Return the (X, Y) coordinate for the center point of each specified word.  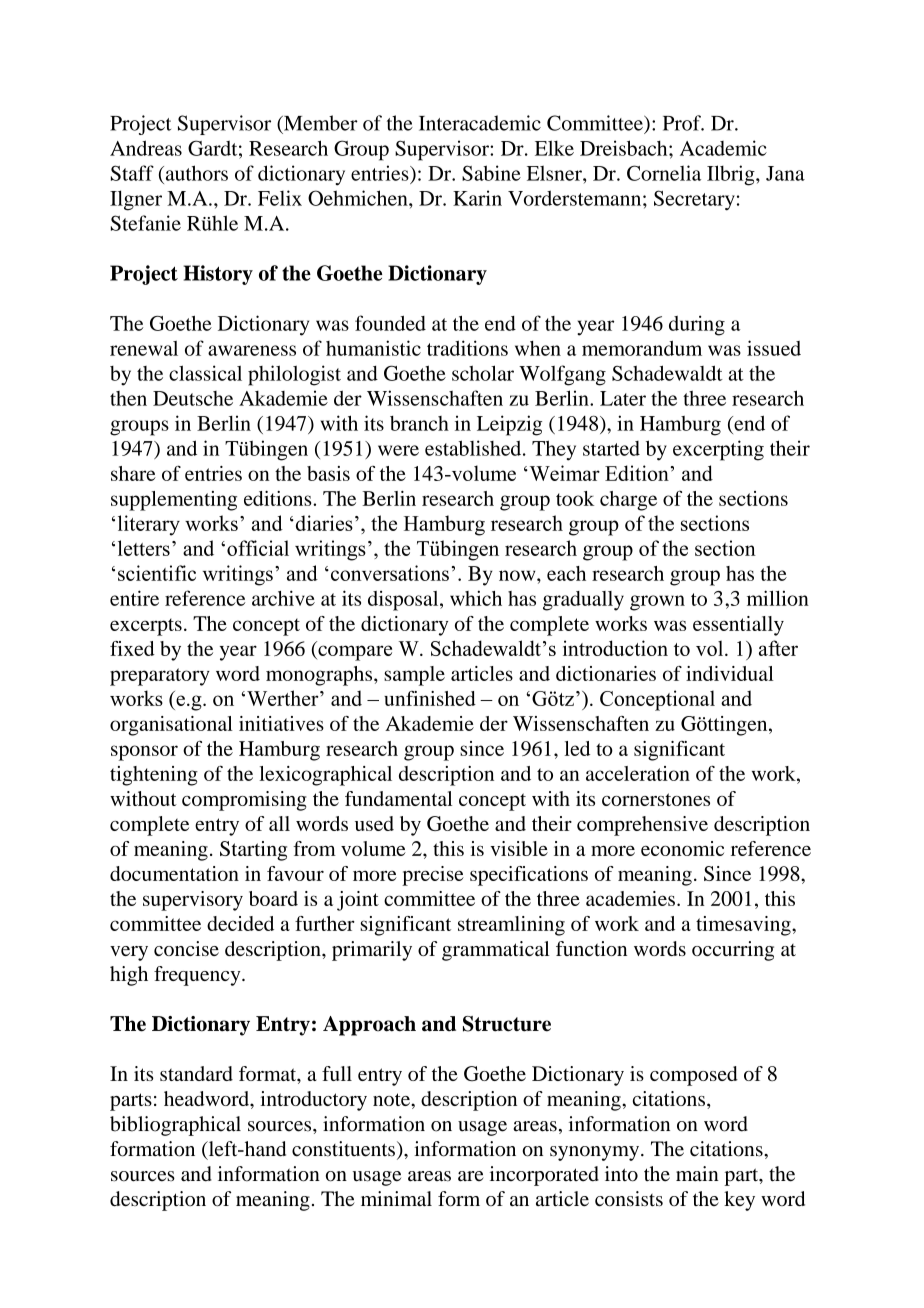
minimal (396, 1198)
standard (196, 1073)
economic (682, 848)
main (697, 1174)
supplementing (174, 501)
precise (433, 876)
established (474, 448)
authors (195, 173)
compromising (244, 801)
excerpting (718, 450)
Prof (683, 123)
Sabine (491, 173)
